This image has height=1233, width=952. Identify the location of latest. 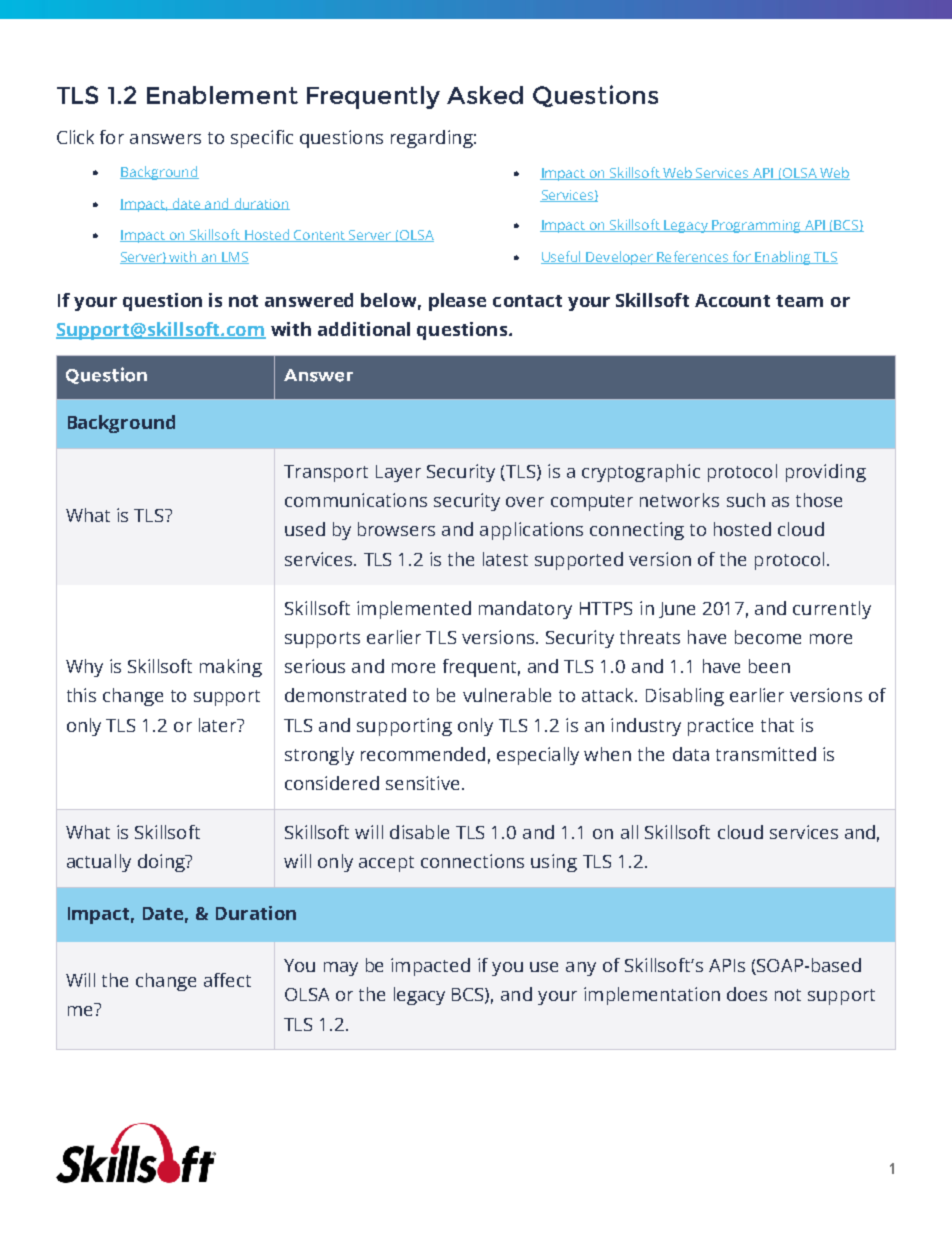
(505, 559).
